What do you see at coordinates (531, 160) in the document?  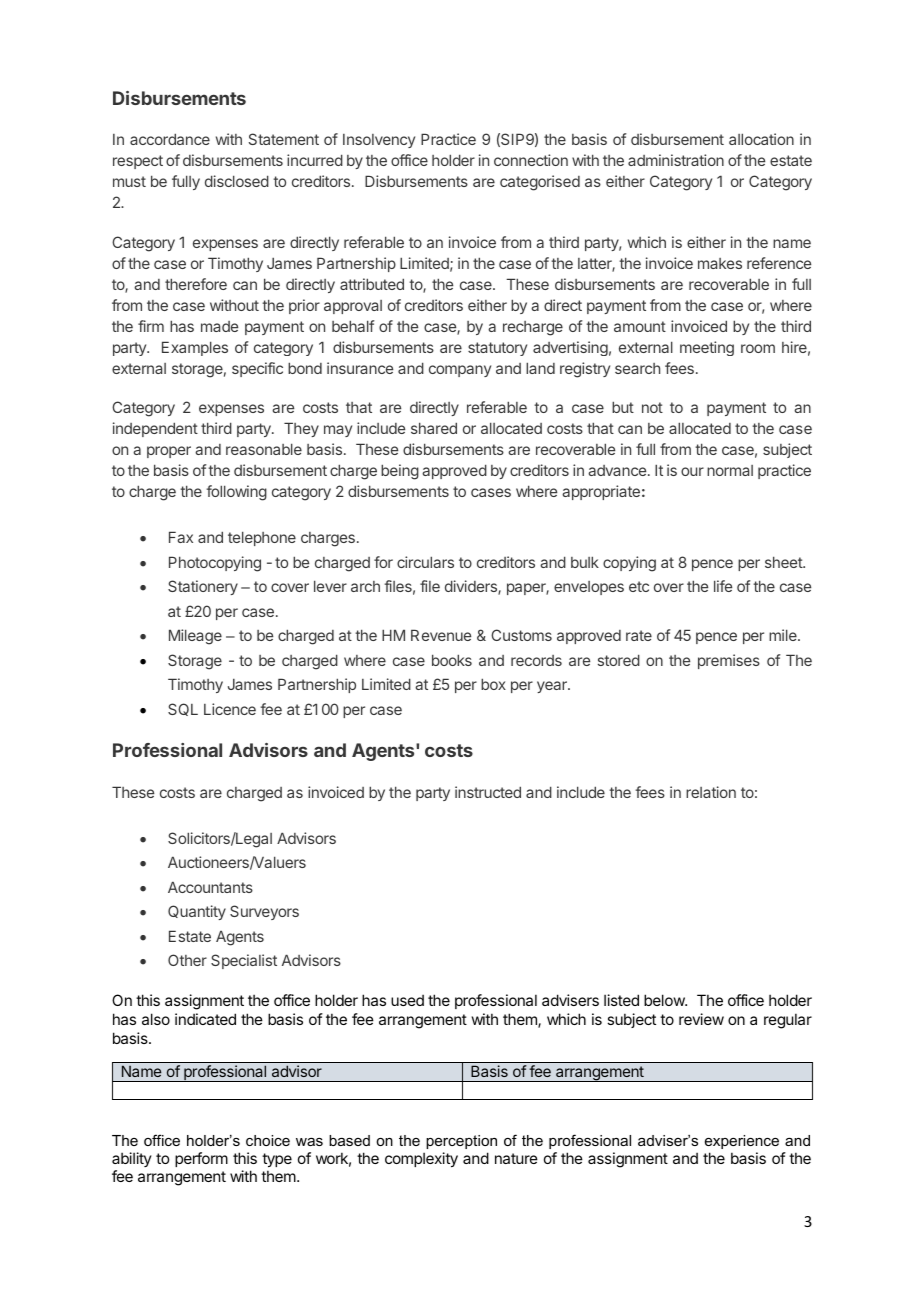 I see `connection` at bounding box center [531, 160].
